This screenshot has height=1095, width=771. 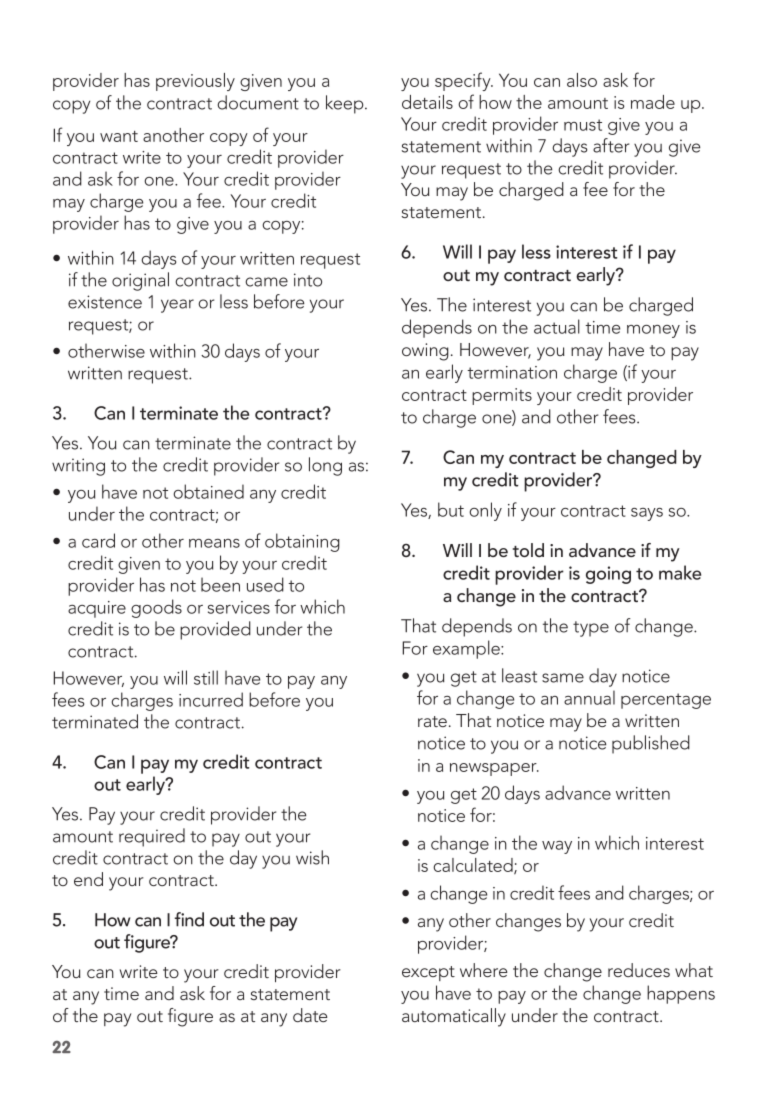 What do you see at coordinates (653, 331) in the screenshot?
I see `money` at bounding box center [653, 331].
